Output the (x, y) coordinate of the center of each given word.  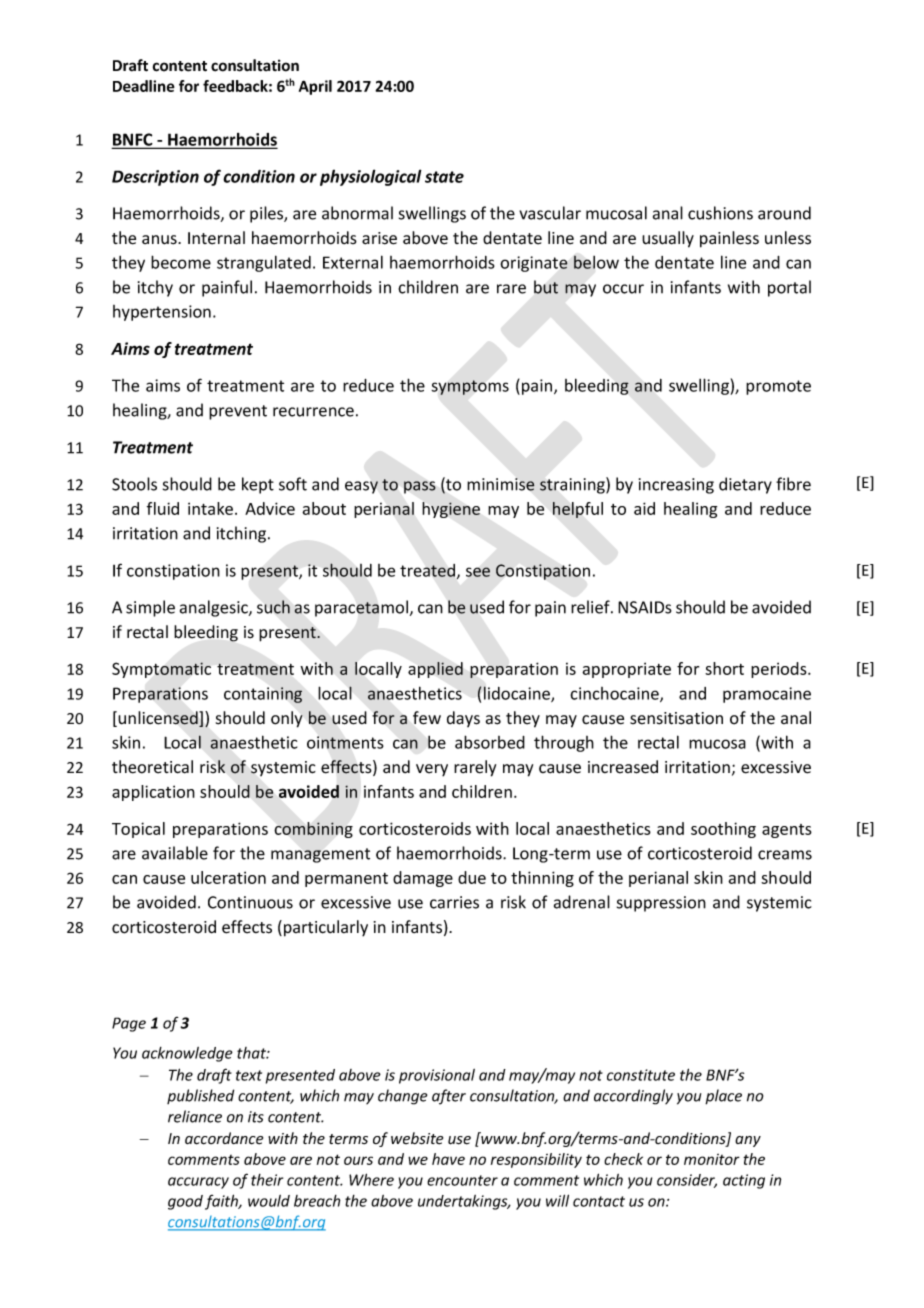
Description (155, 178)
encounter (462, 1180)
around (784, 213)
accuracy (198, 1183)
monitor (712, 1159)
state (444, 177)
